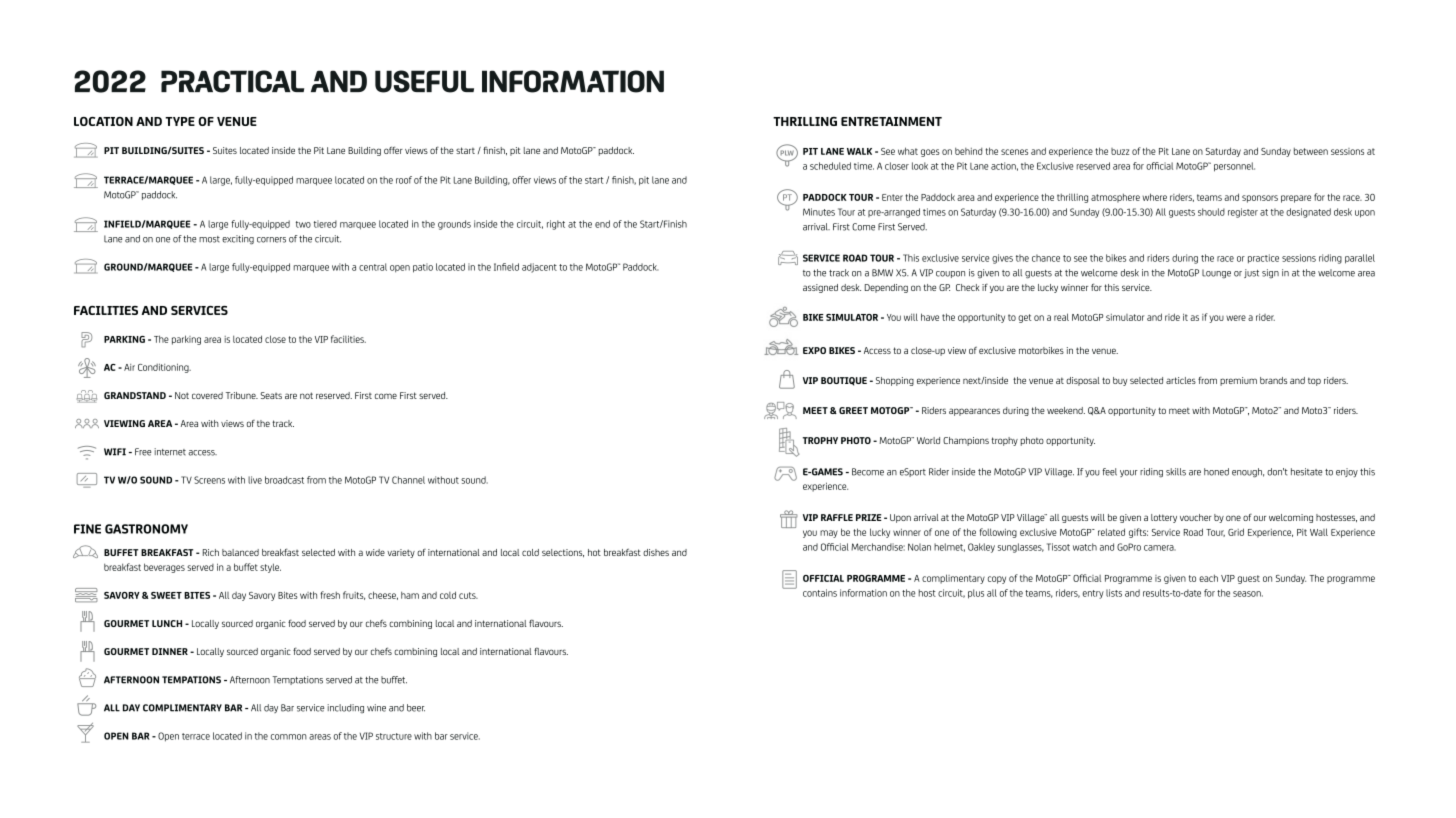 Image resolution: width=1456 pixels, height=818 pixels. Describe the element at coordinates (232, 81) in the screenshot. I see `PRACTICAL` at that location.
